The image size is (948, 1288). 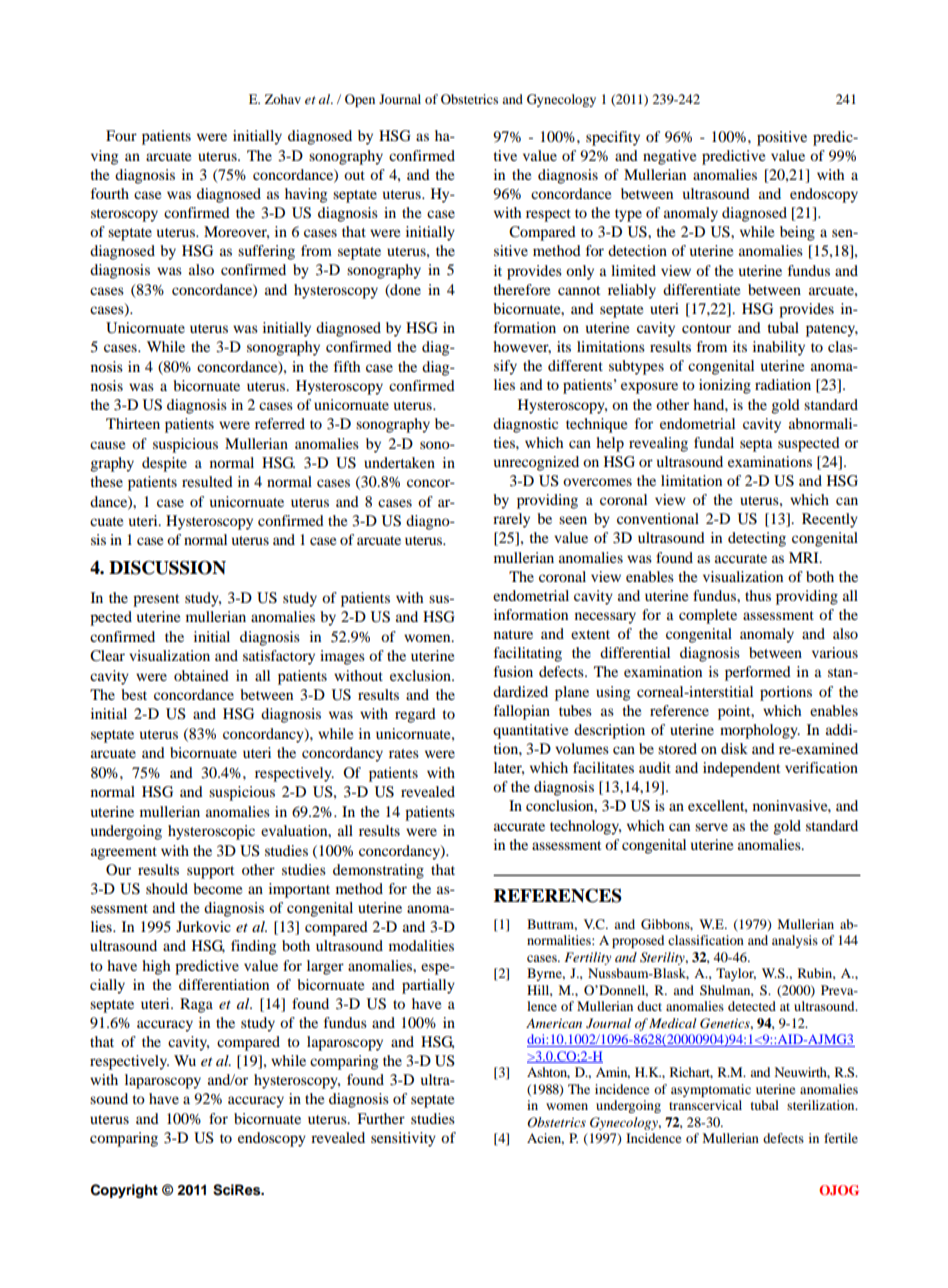 What do you see at coordinates (513, 634) in the document?
I see `nature` at bounding box center [513, 634].
